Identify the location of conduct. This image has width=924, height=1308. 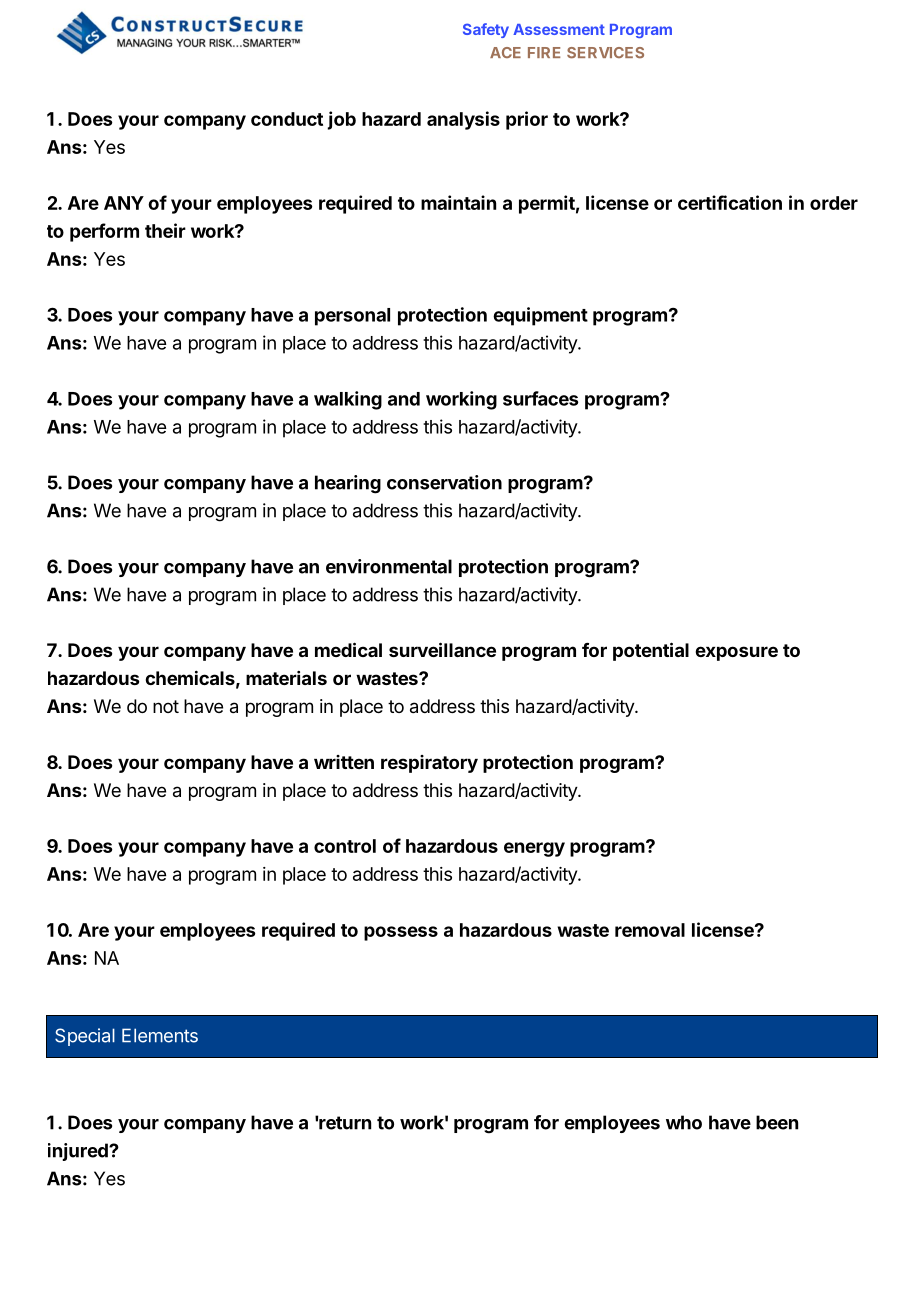
(287, 119).
